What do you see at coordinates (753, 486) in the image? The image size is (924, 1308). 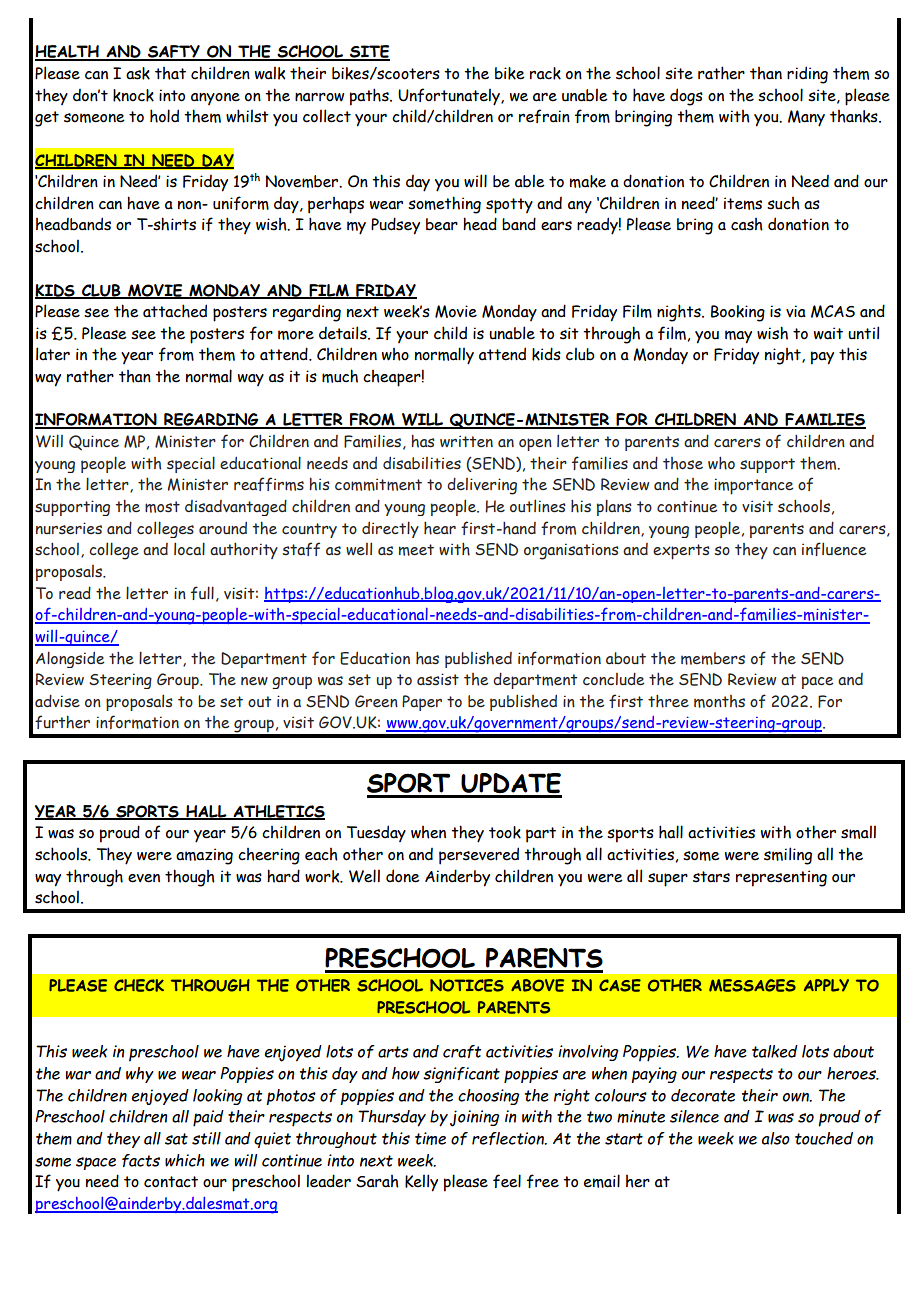 I see `importance` at bounding box center [753, 486].
